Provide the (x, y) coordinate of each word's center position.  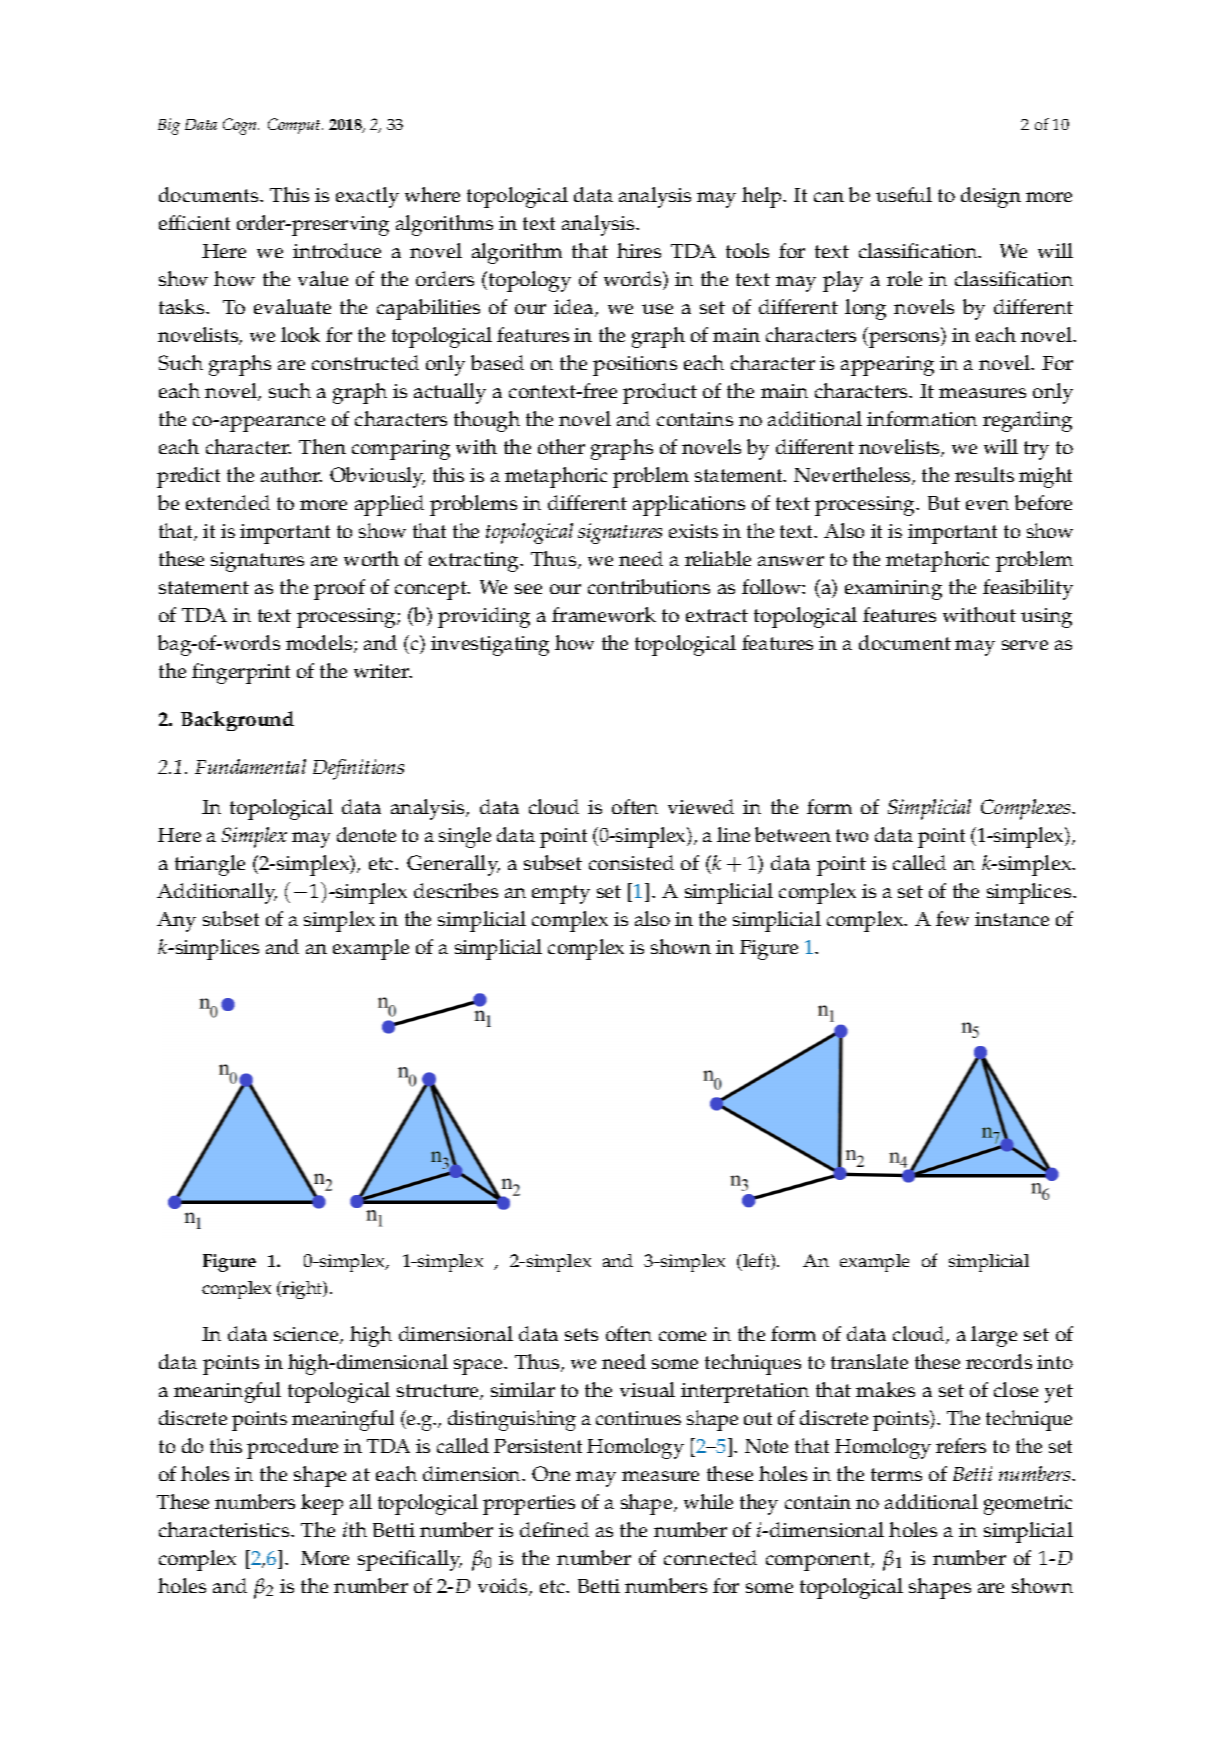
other (561, 446)
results (984, 474)
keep (322, 1504)
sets (581, 1334)
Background (237, 721)
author (291, 474)
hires (639, 250)
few (952, 918)
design (991, 197)
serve (1025, 645)
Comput (295, 126)
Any (176, 922)
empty (561, 894)
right (303, 1290)
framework (604, 614)
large (994, 1336)
